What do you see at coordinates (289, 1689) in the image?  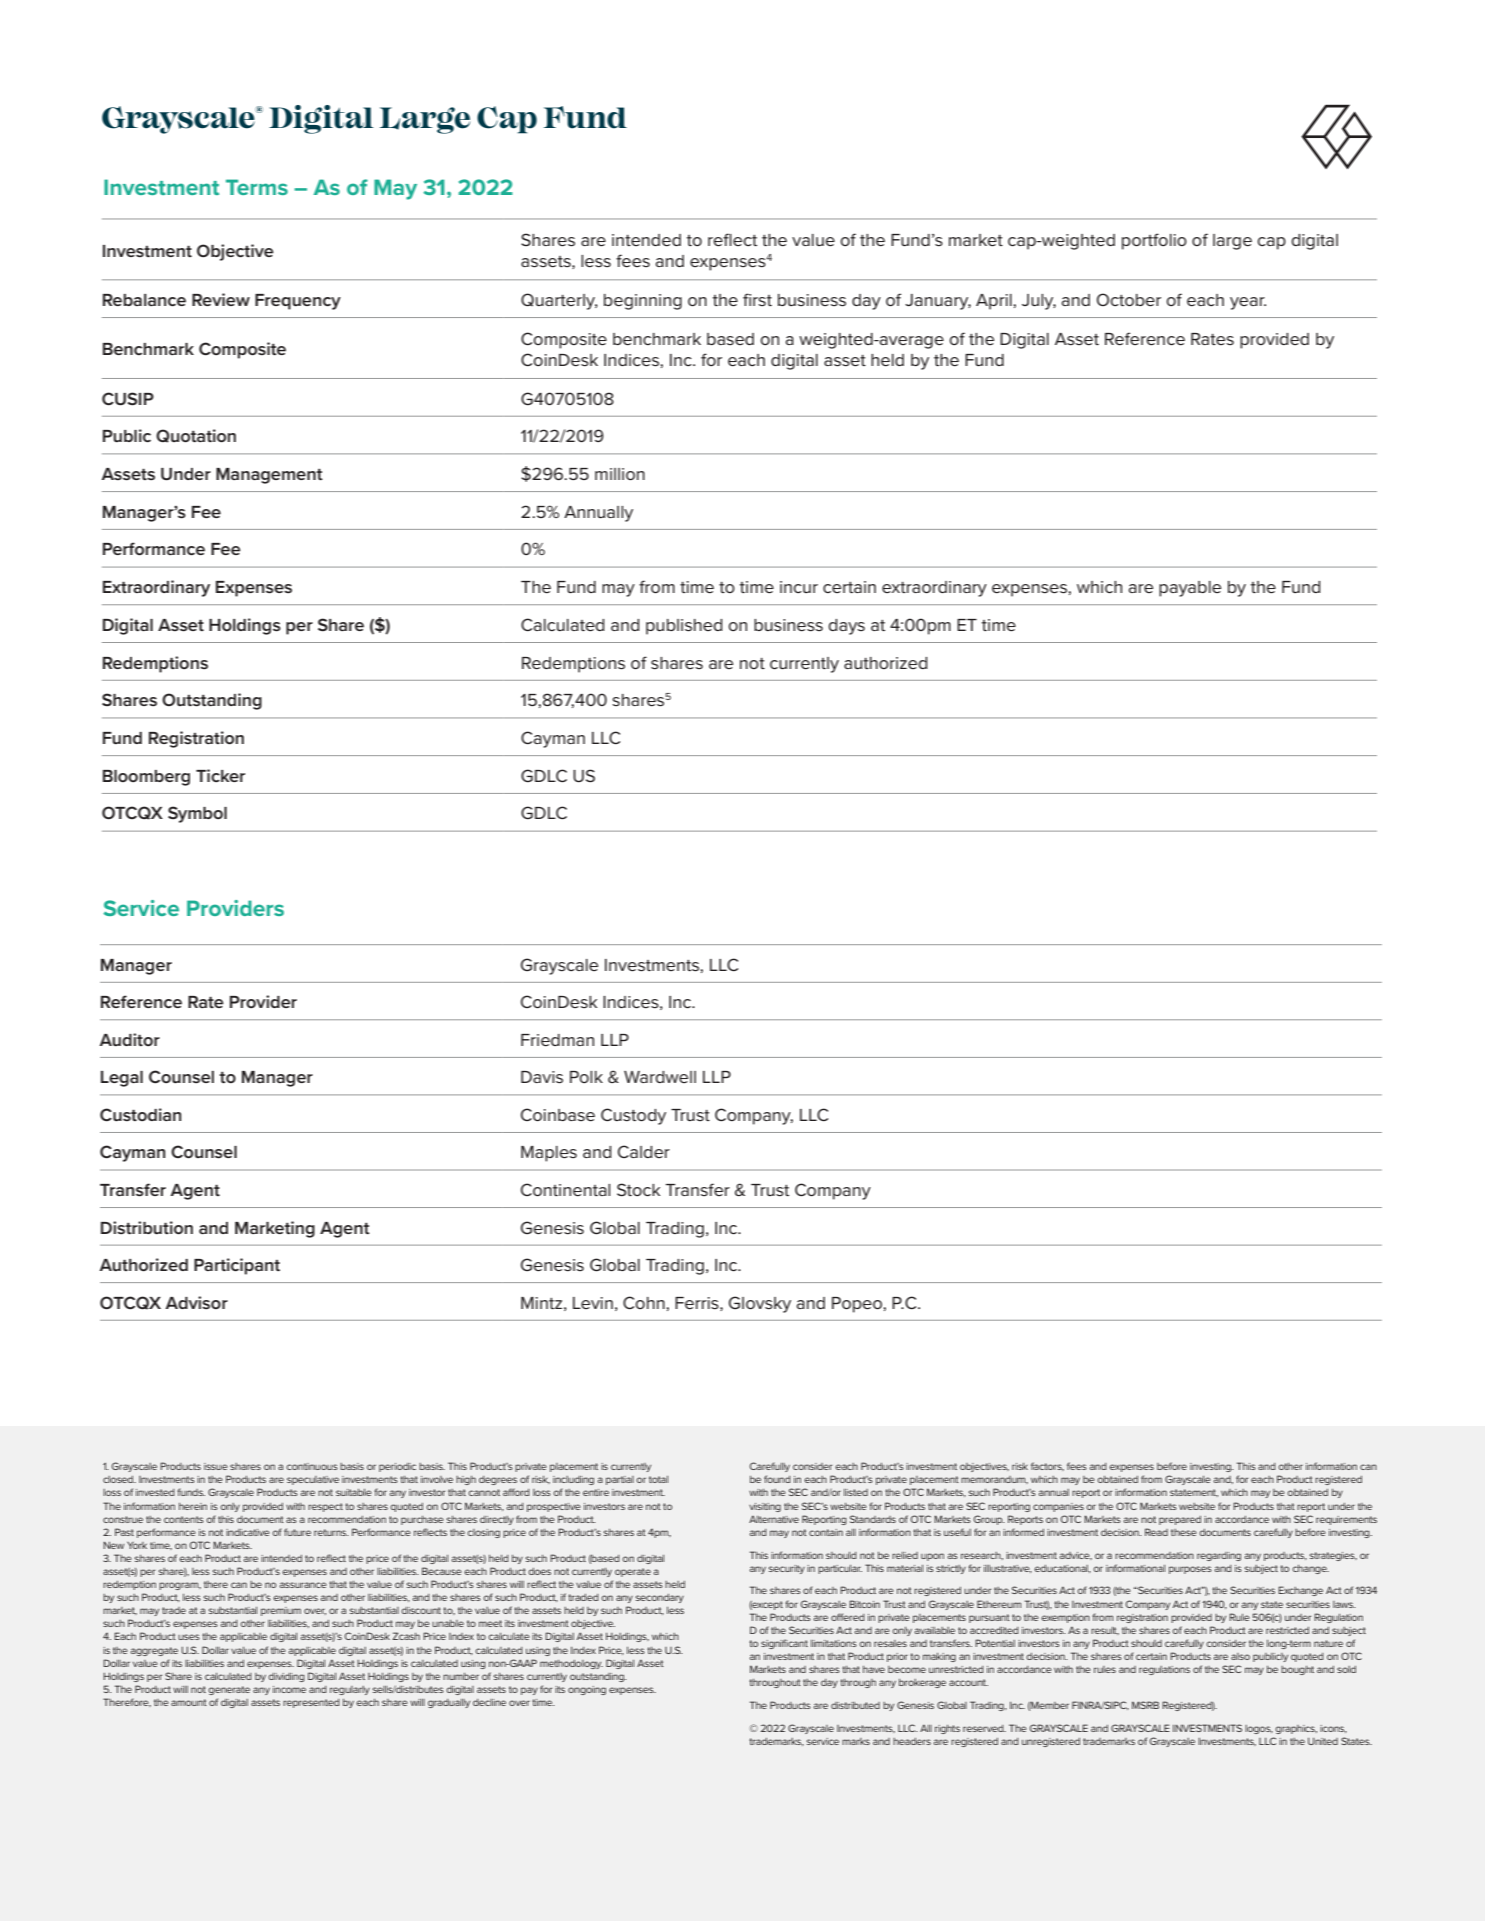 I see `income` at bounding box center [289, 1689].
